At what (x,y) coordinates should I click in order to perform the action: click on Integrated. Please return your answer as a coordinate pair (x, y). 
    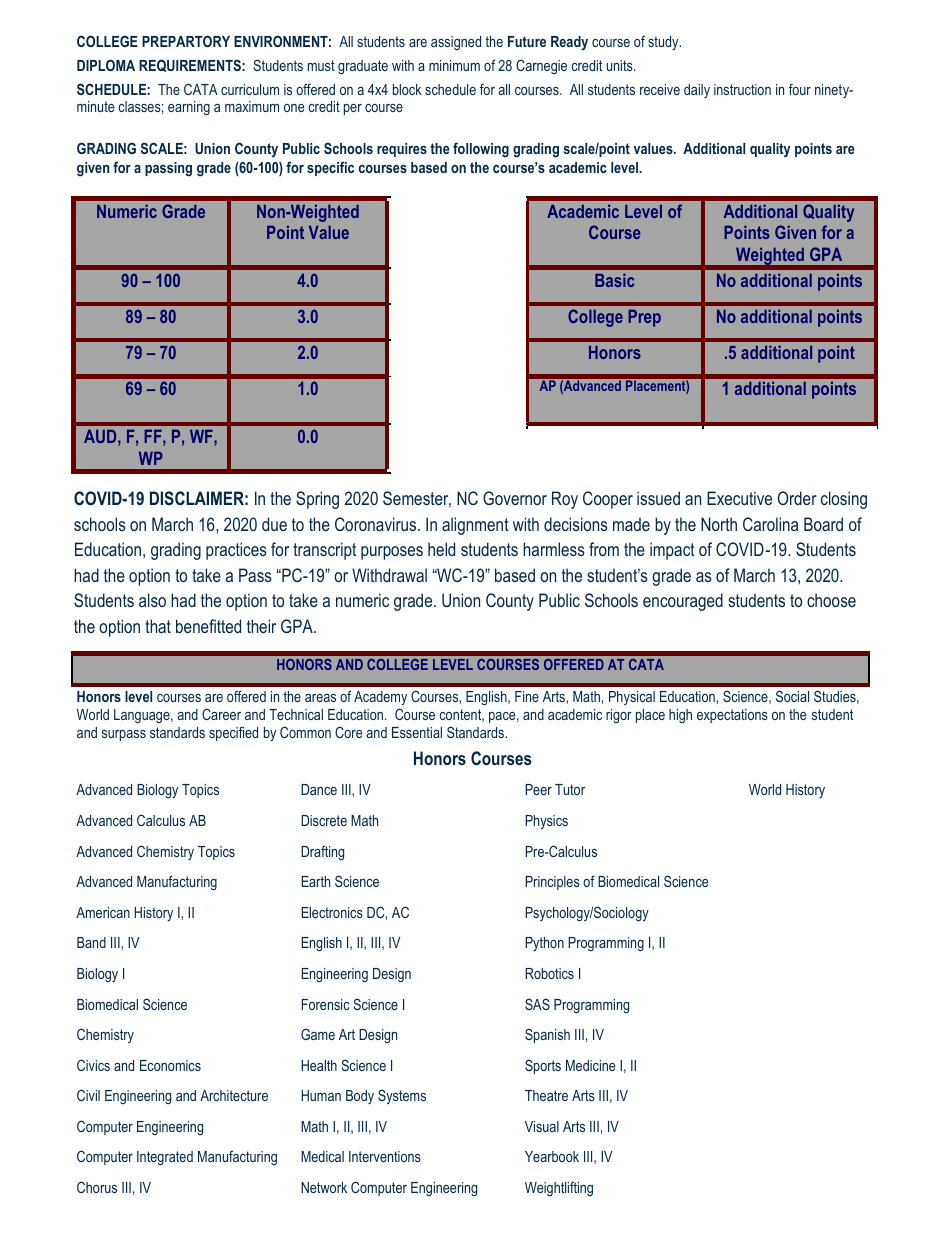
    Looking at the image, I should click on (165, 1158).
